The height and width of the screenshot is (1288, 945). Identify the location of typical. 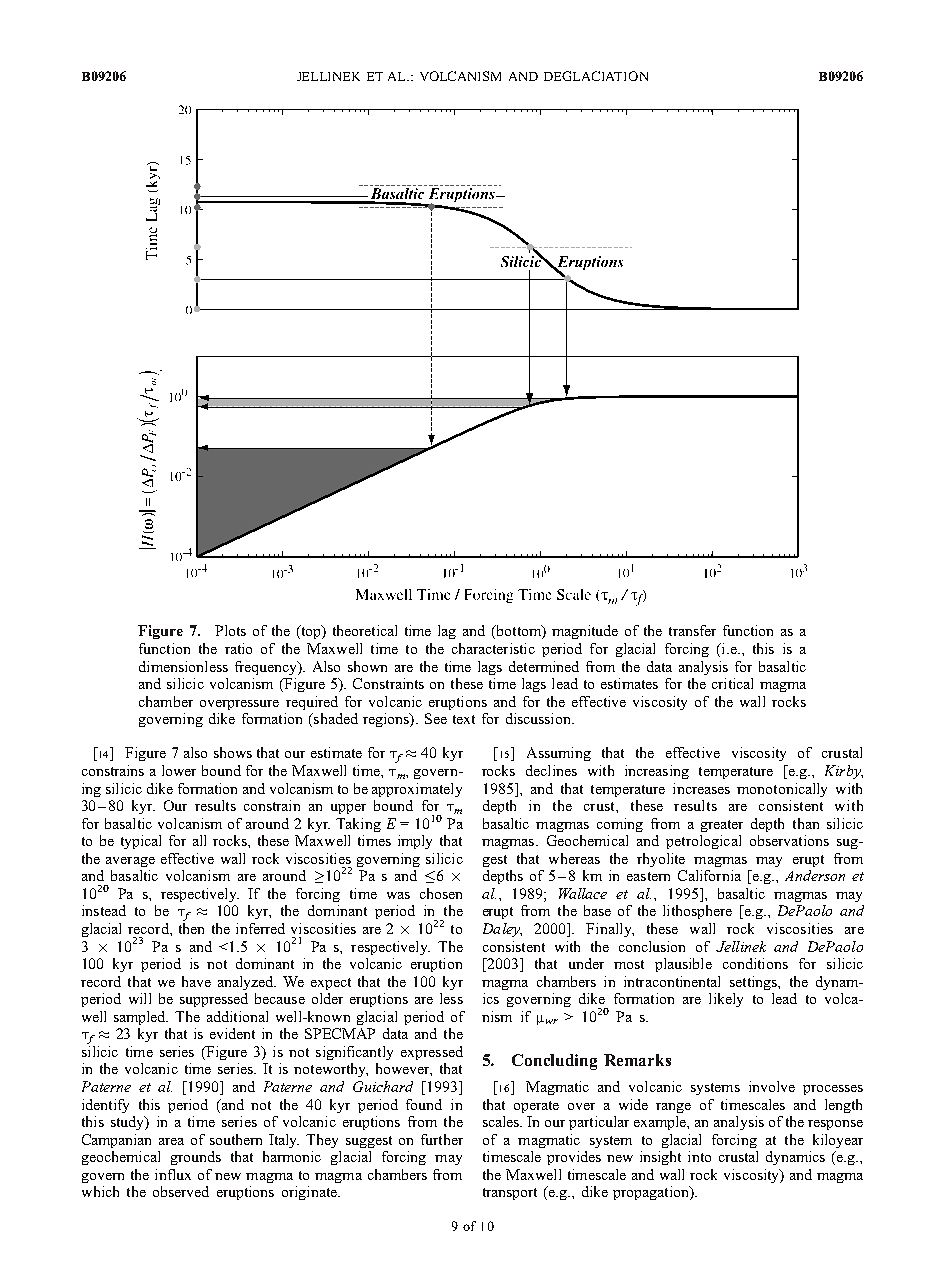
(141, 842).
